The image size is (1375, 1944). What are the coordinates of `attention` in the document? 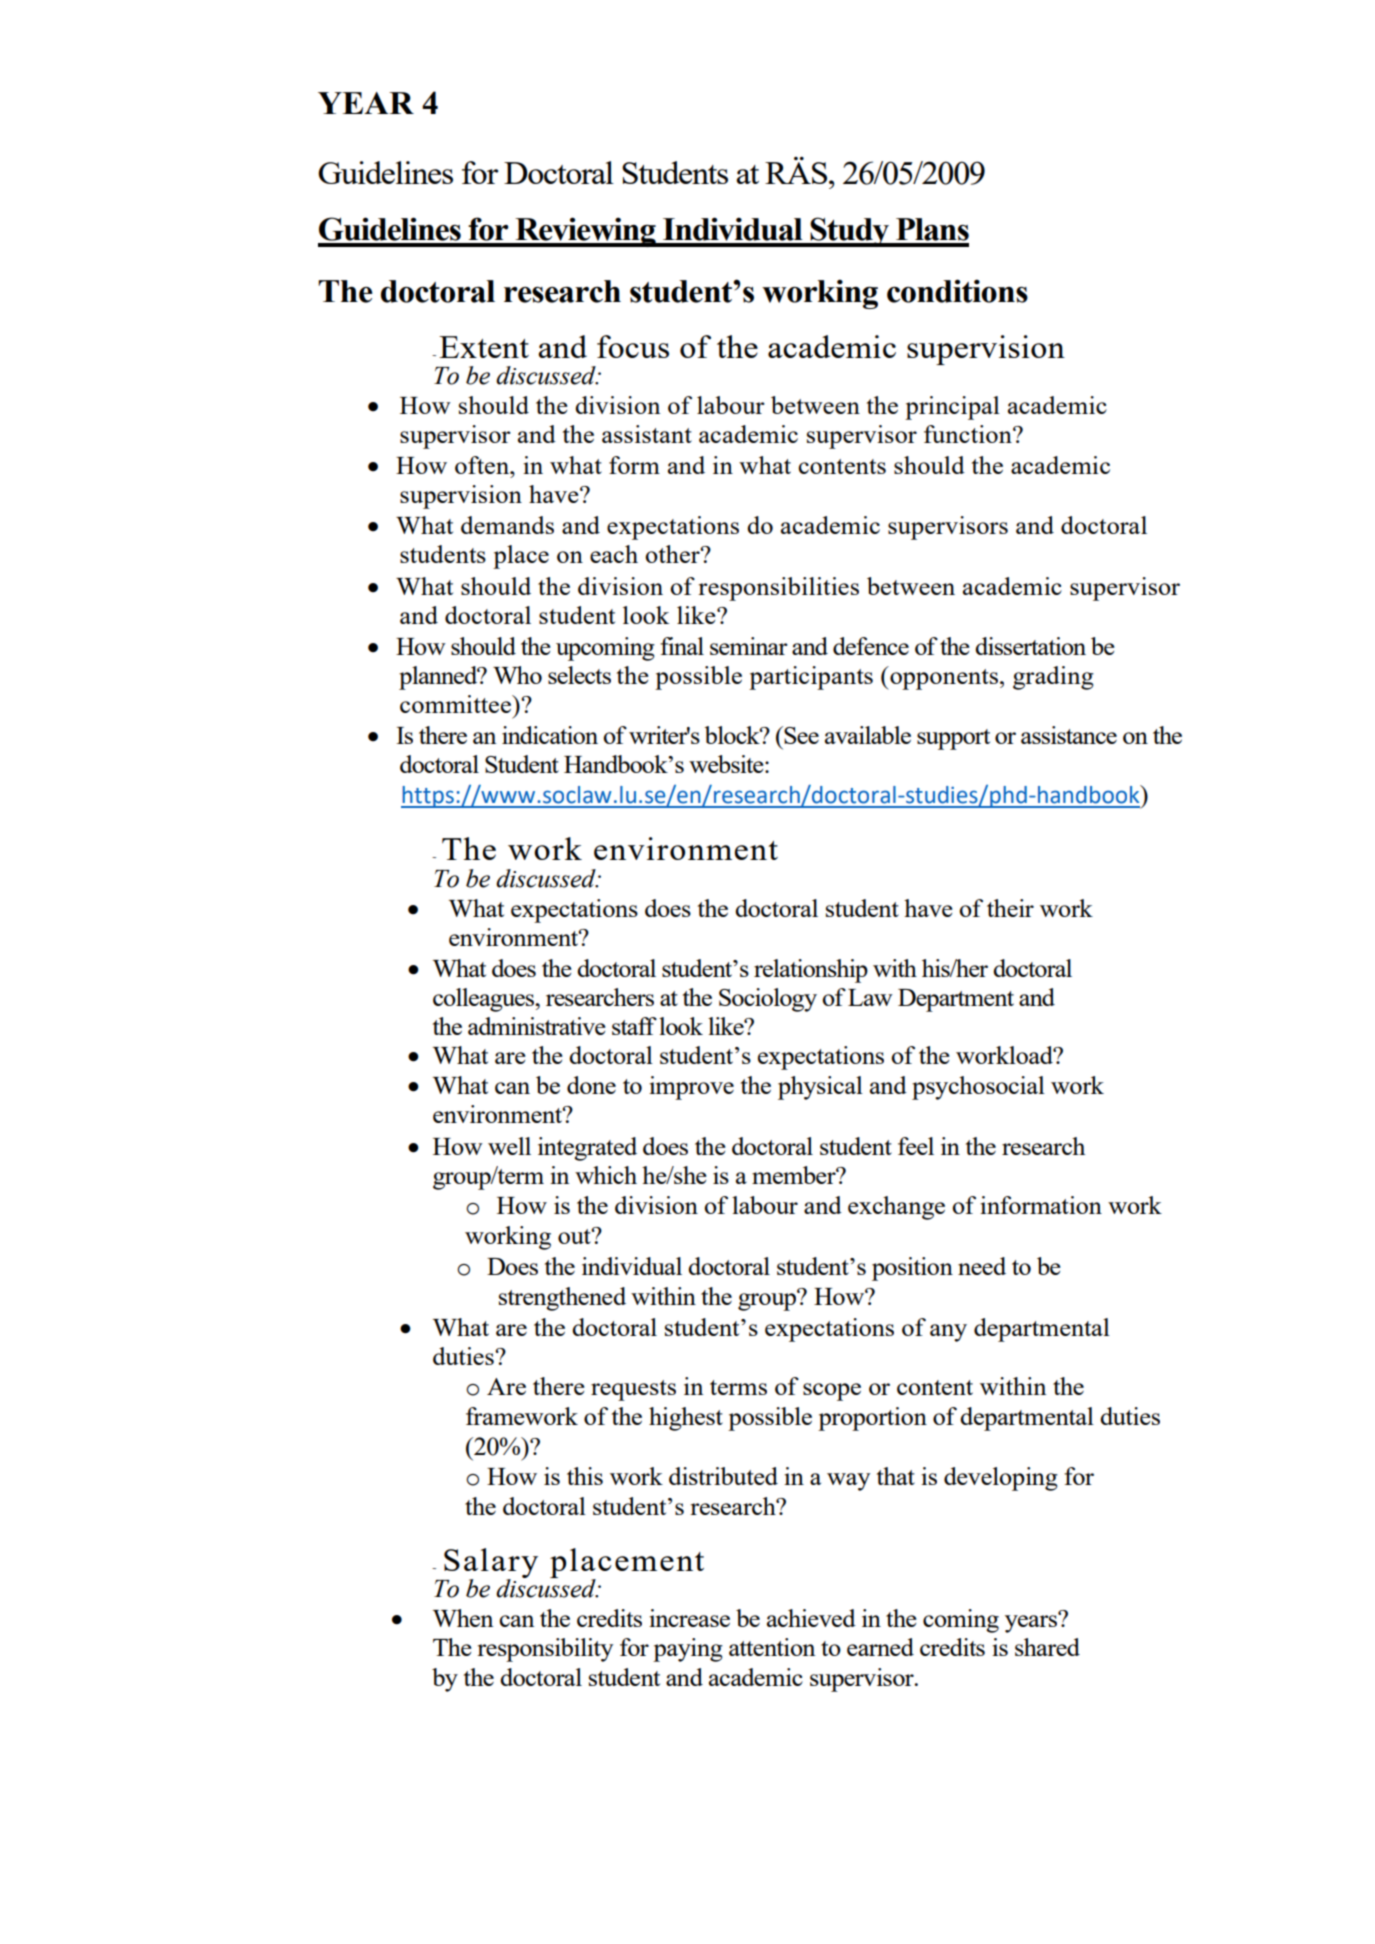 It's located at (772, 1647).
